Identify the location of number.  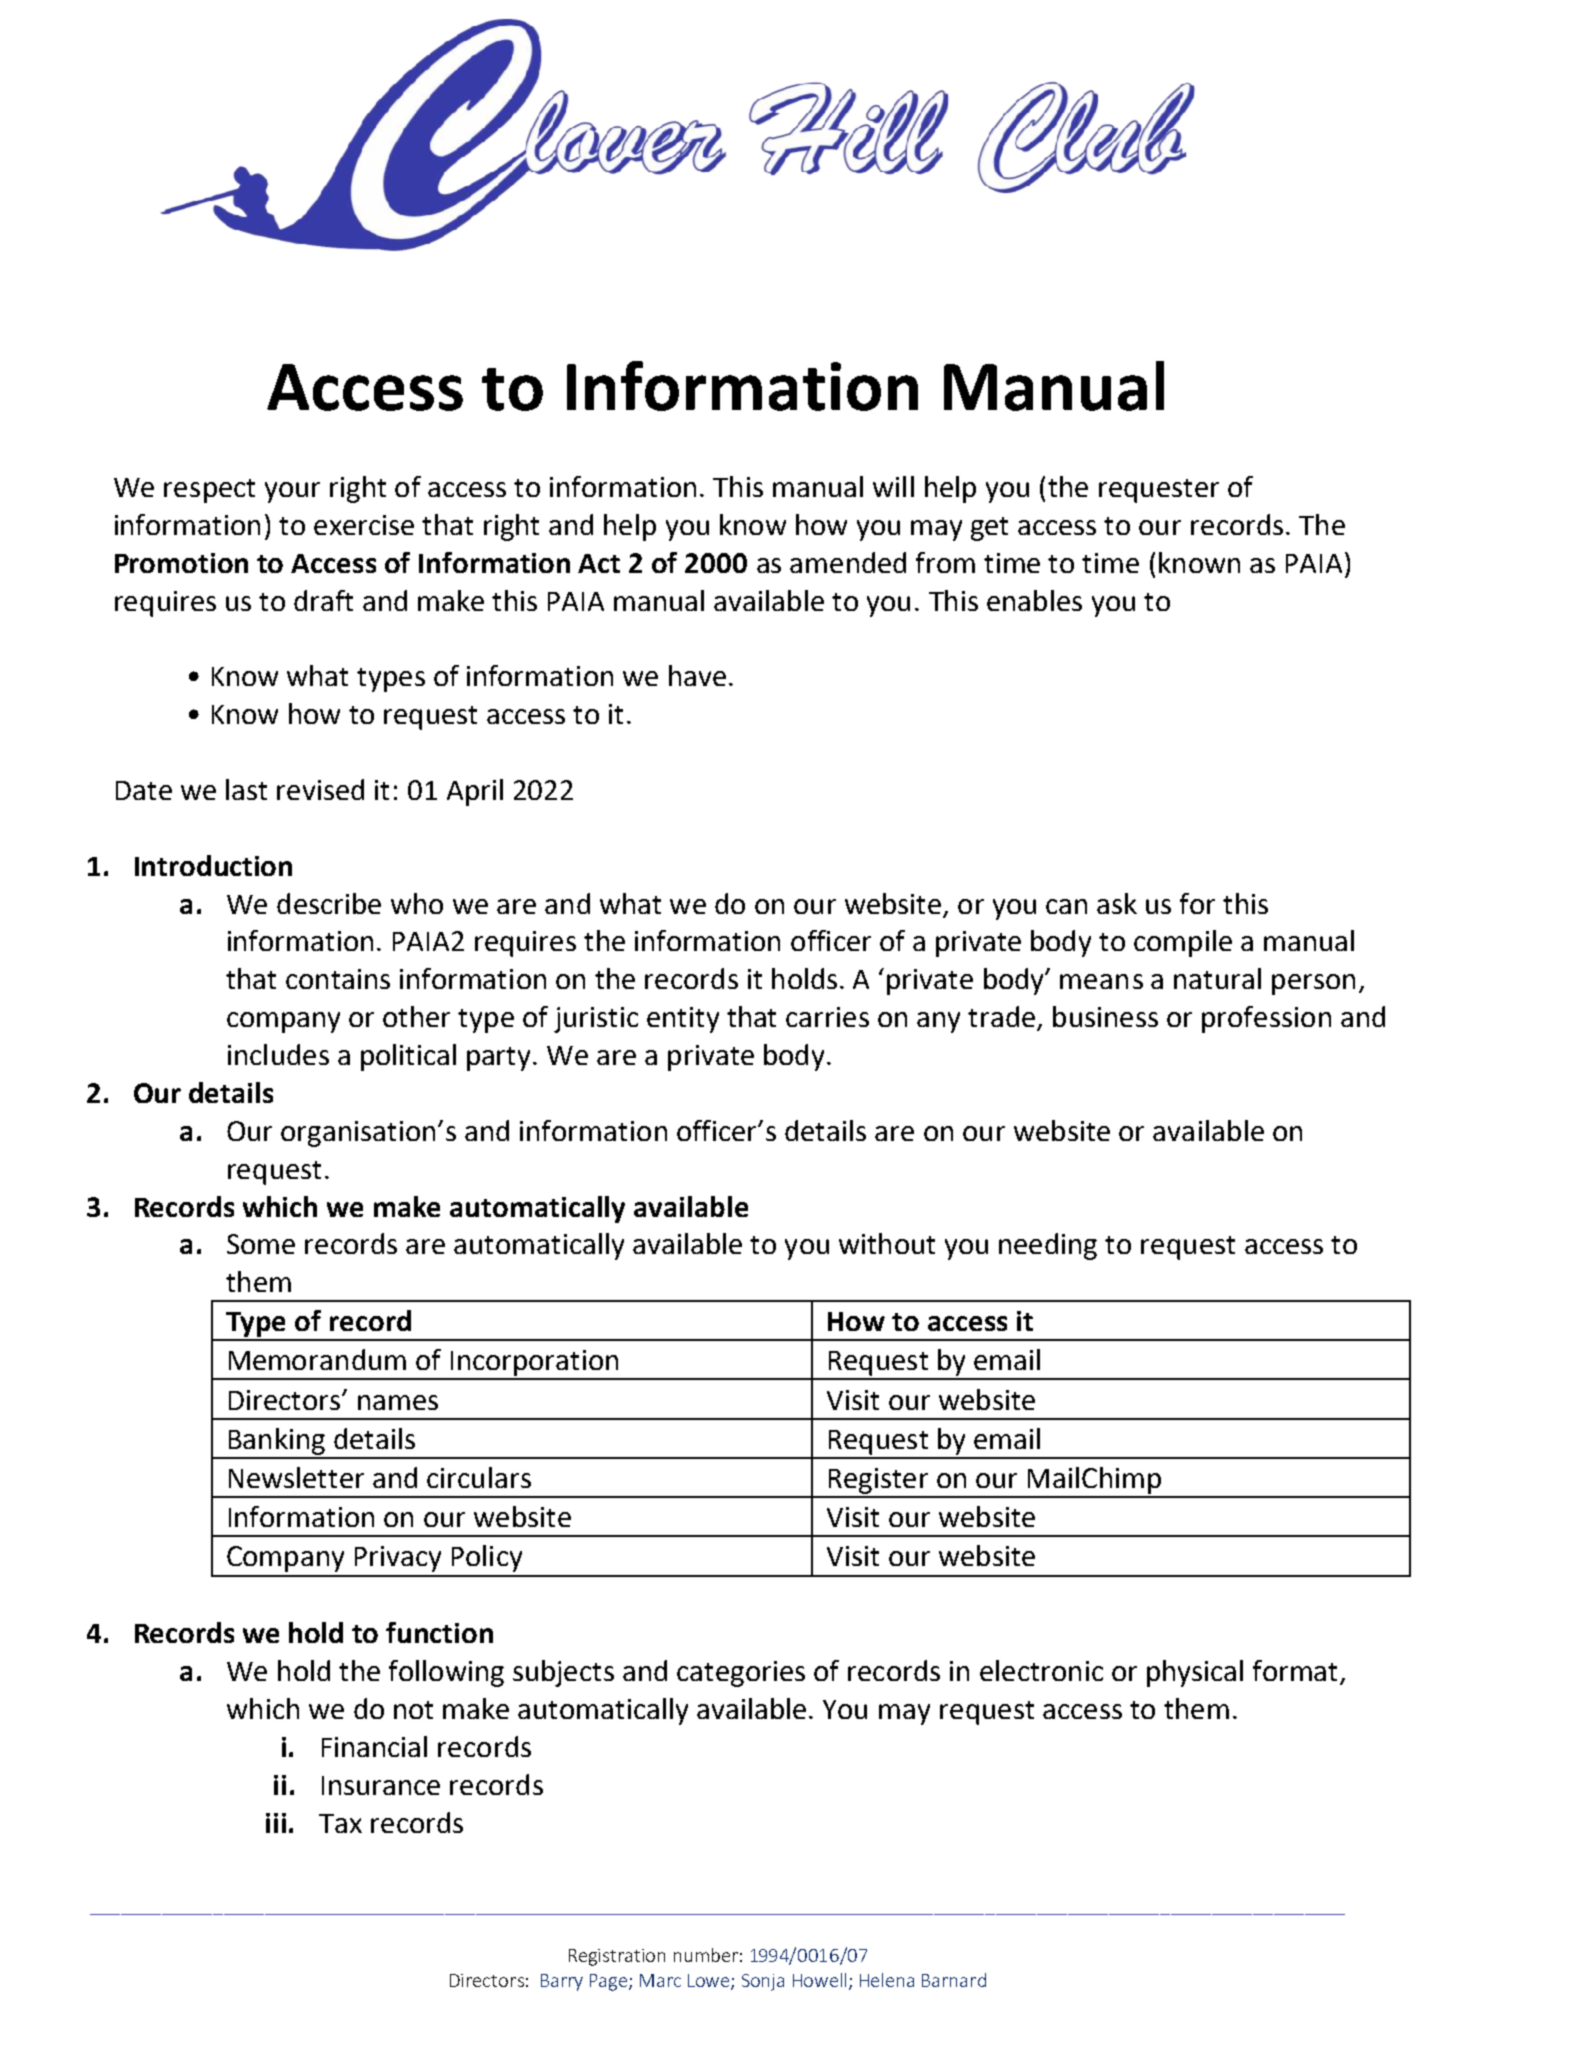
(706, 1955).
